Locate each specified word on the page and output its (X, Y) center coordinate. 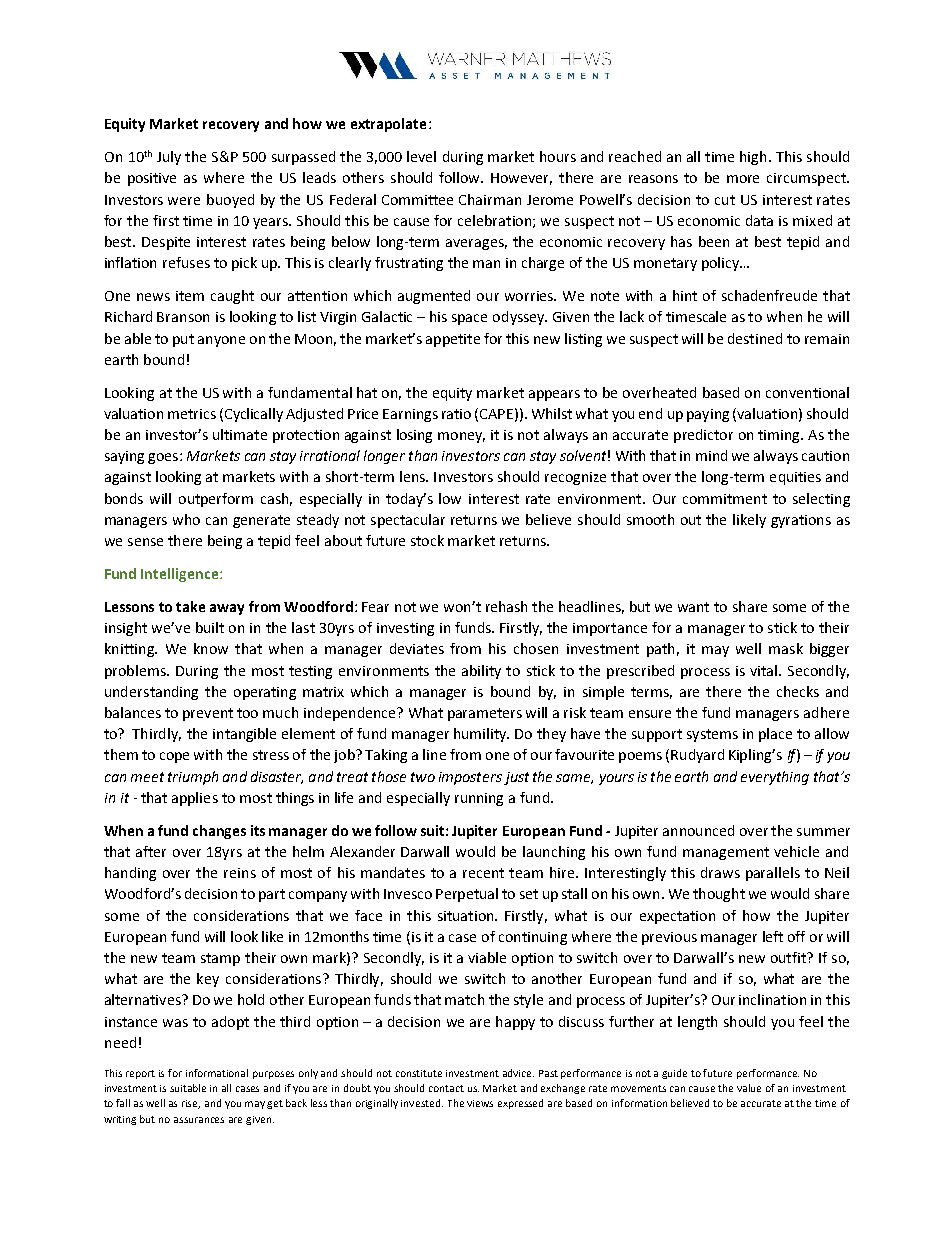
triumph (193, 778)
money (461, 437)
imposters (470, 778)
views (480, 1103)
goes (164, 458)
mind (711, 455)
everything (775, 778)
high (753, 158)
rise (191, 1104)
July (169, 158)
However (521, 179)
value (749, 1088)
